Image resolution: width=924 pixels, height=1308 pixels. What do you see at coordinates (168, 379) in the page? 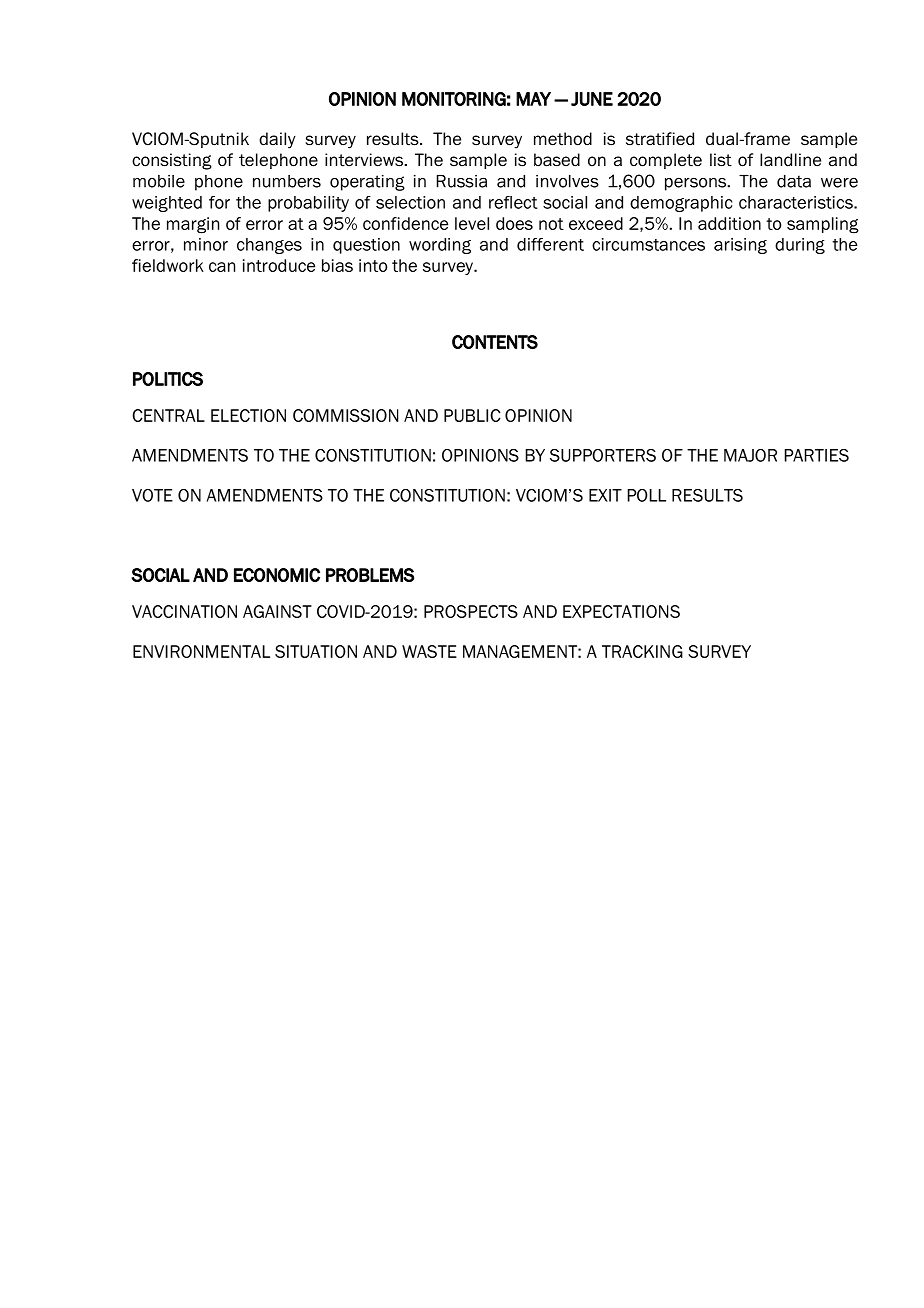
I see `POLITICS` at bounding box center [168, 379].
